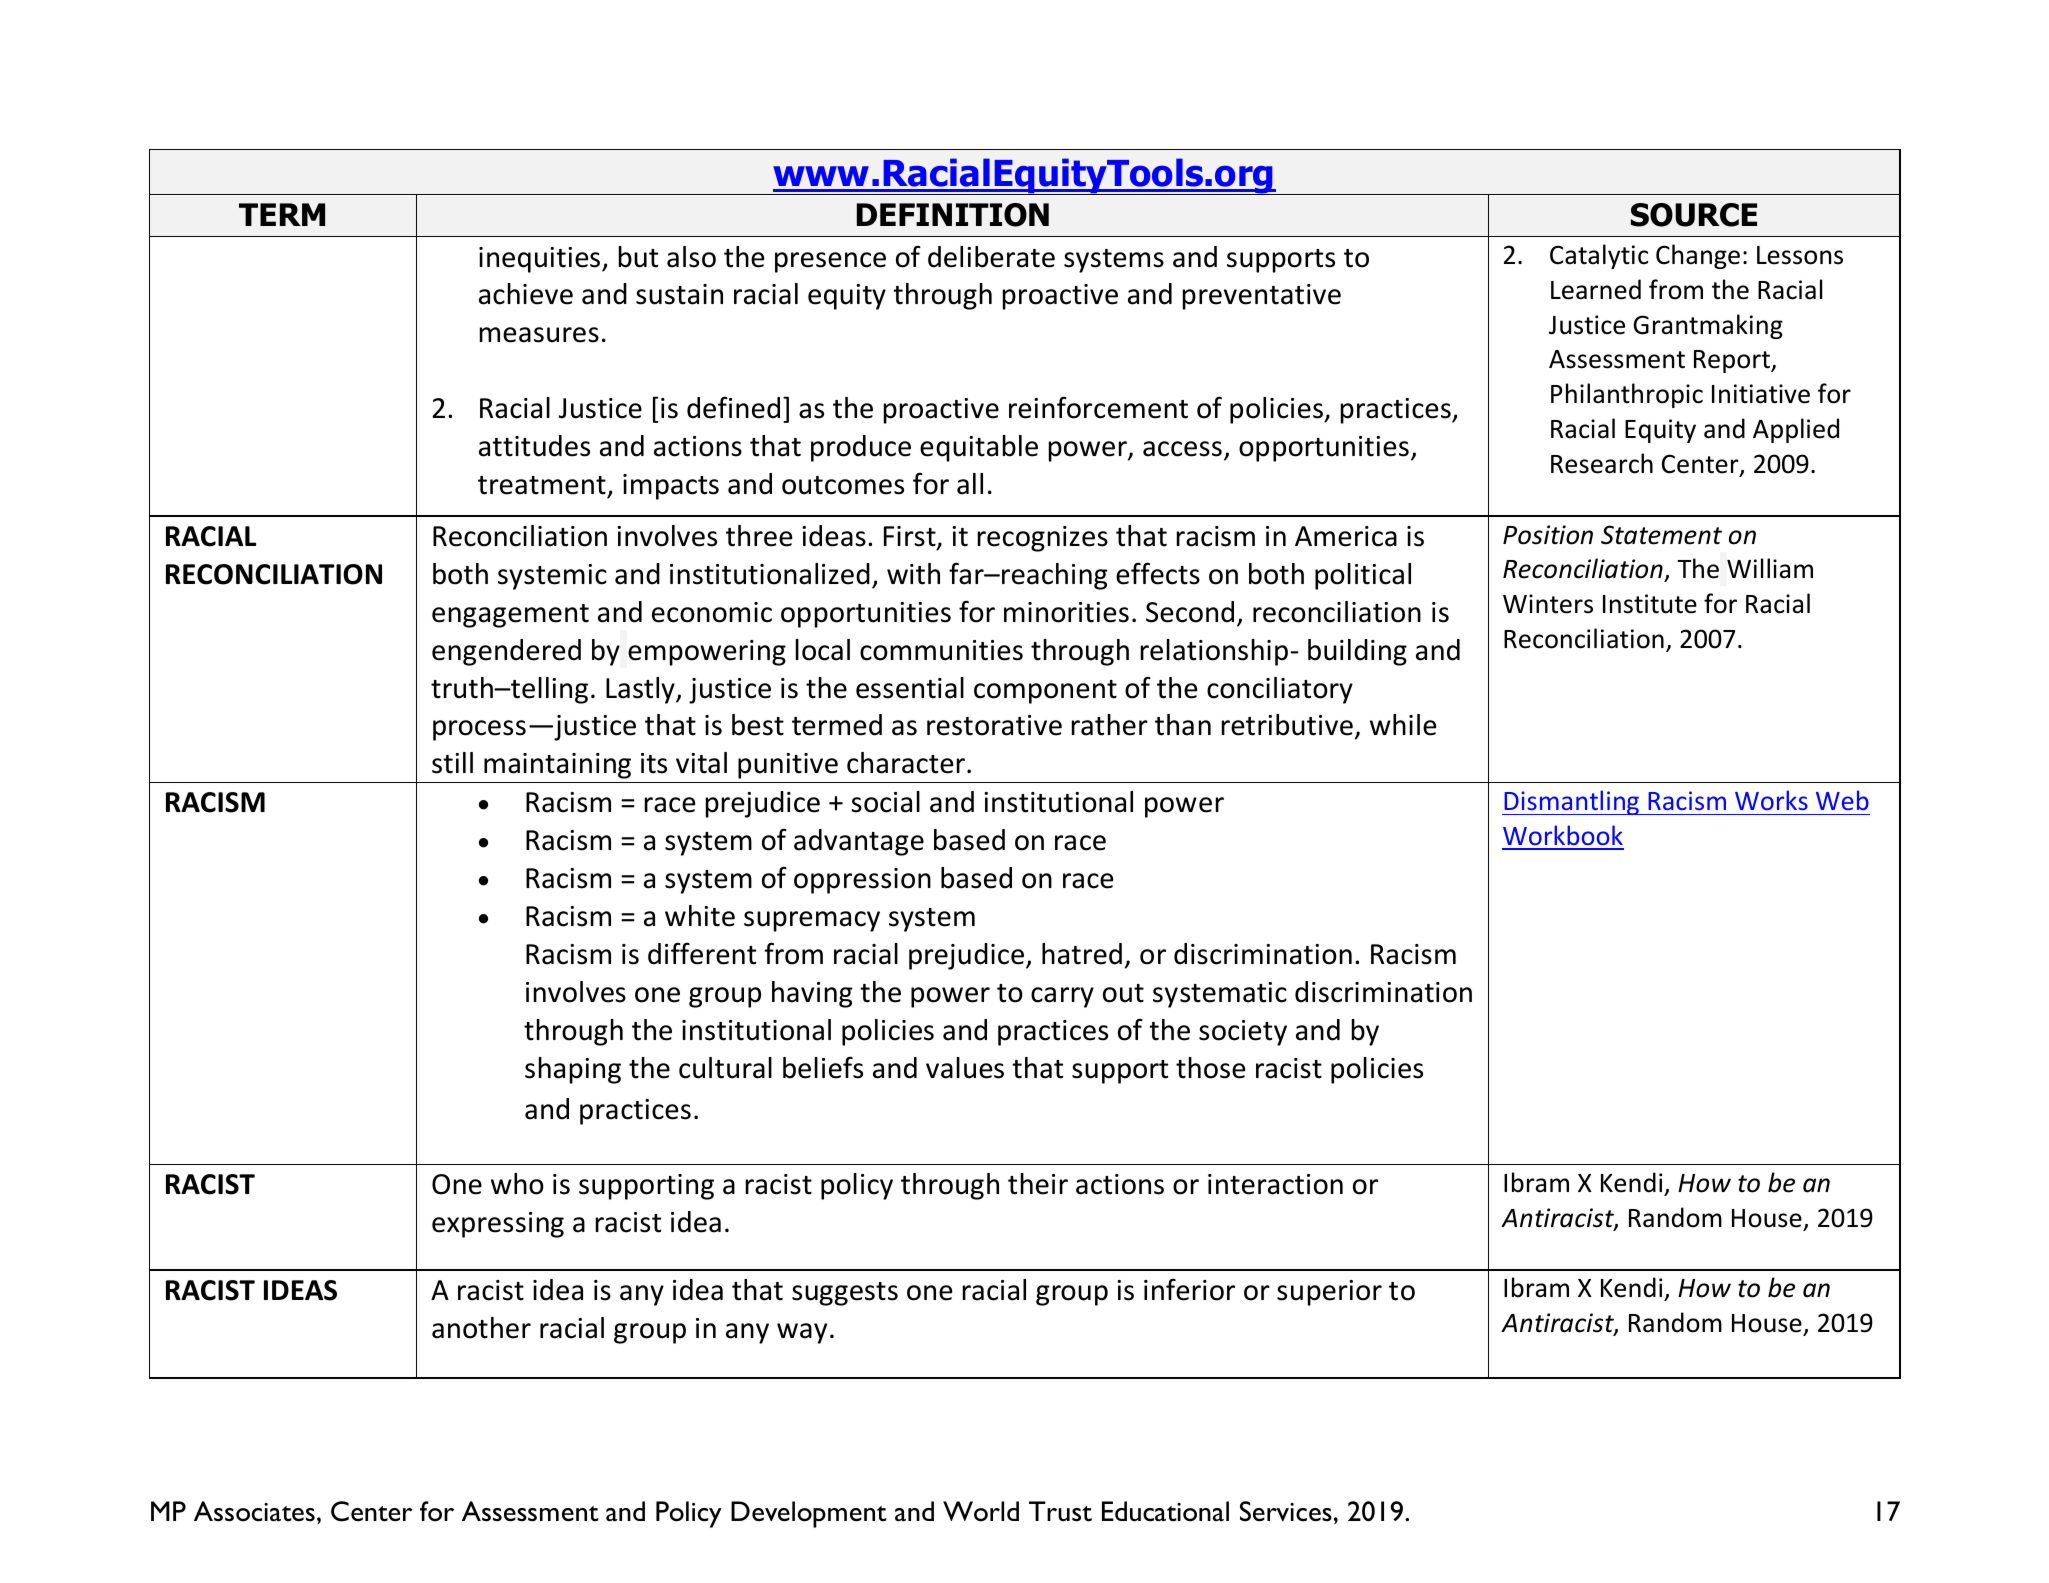 The width and height of the screenshot is (2049, 1583). Describe the element at coordinates (506, 652) in the screenshot. I see `engendered` at that location.
